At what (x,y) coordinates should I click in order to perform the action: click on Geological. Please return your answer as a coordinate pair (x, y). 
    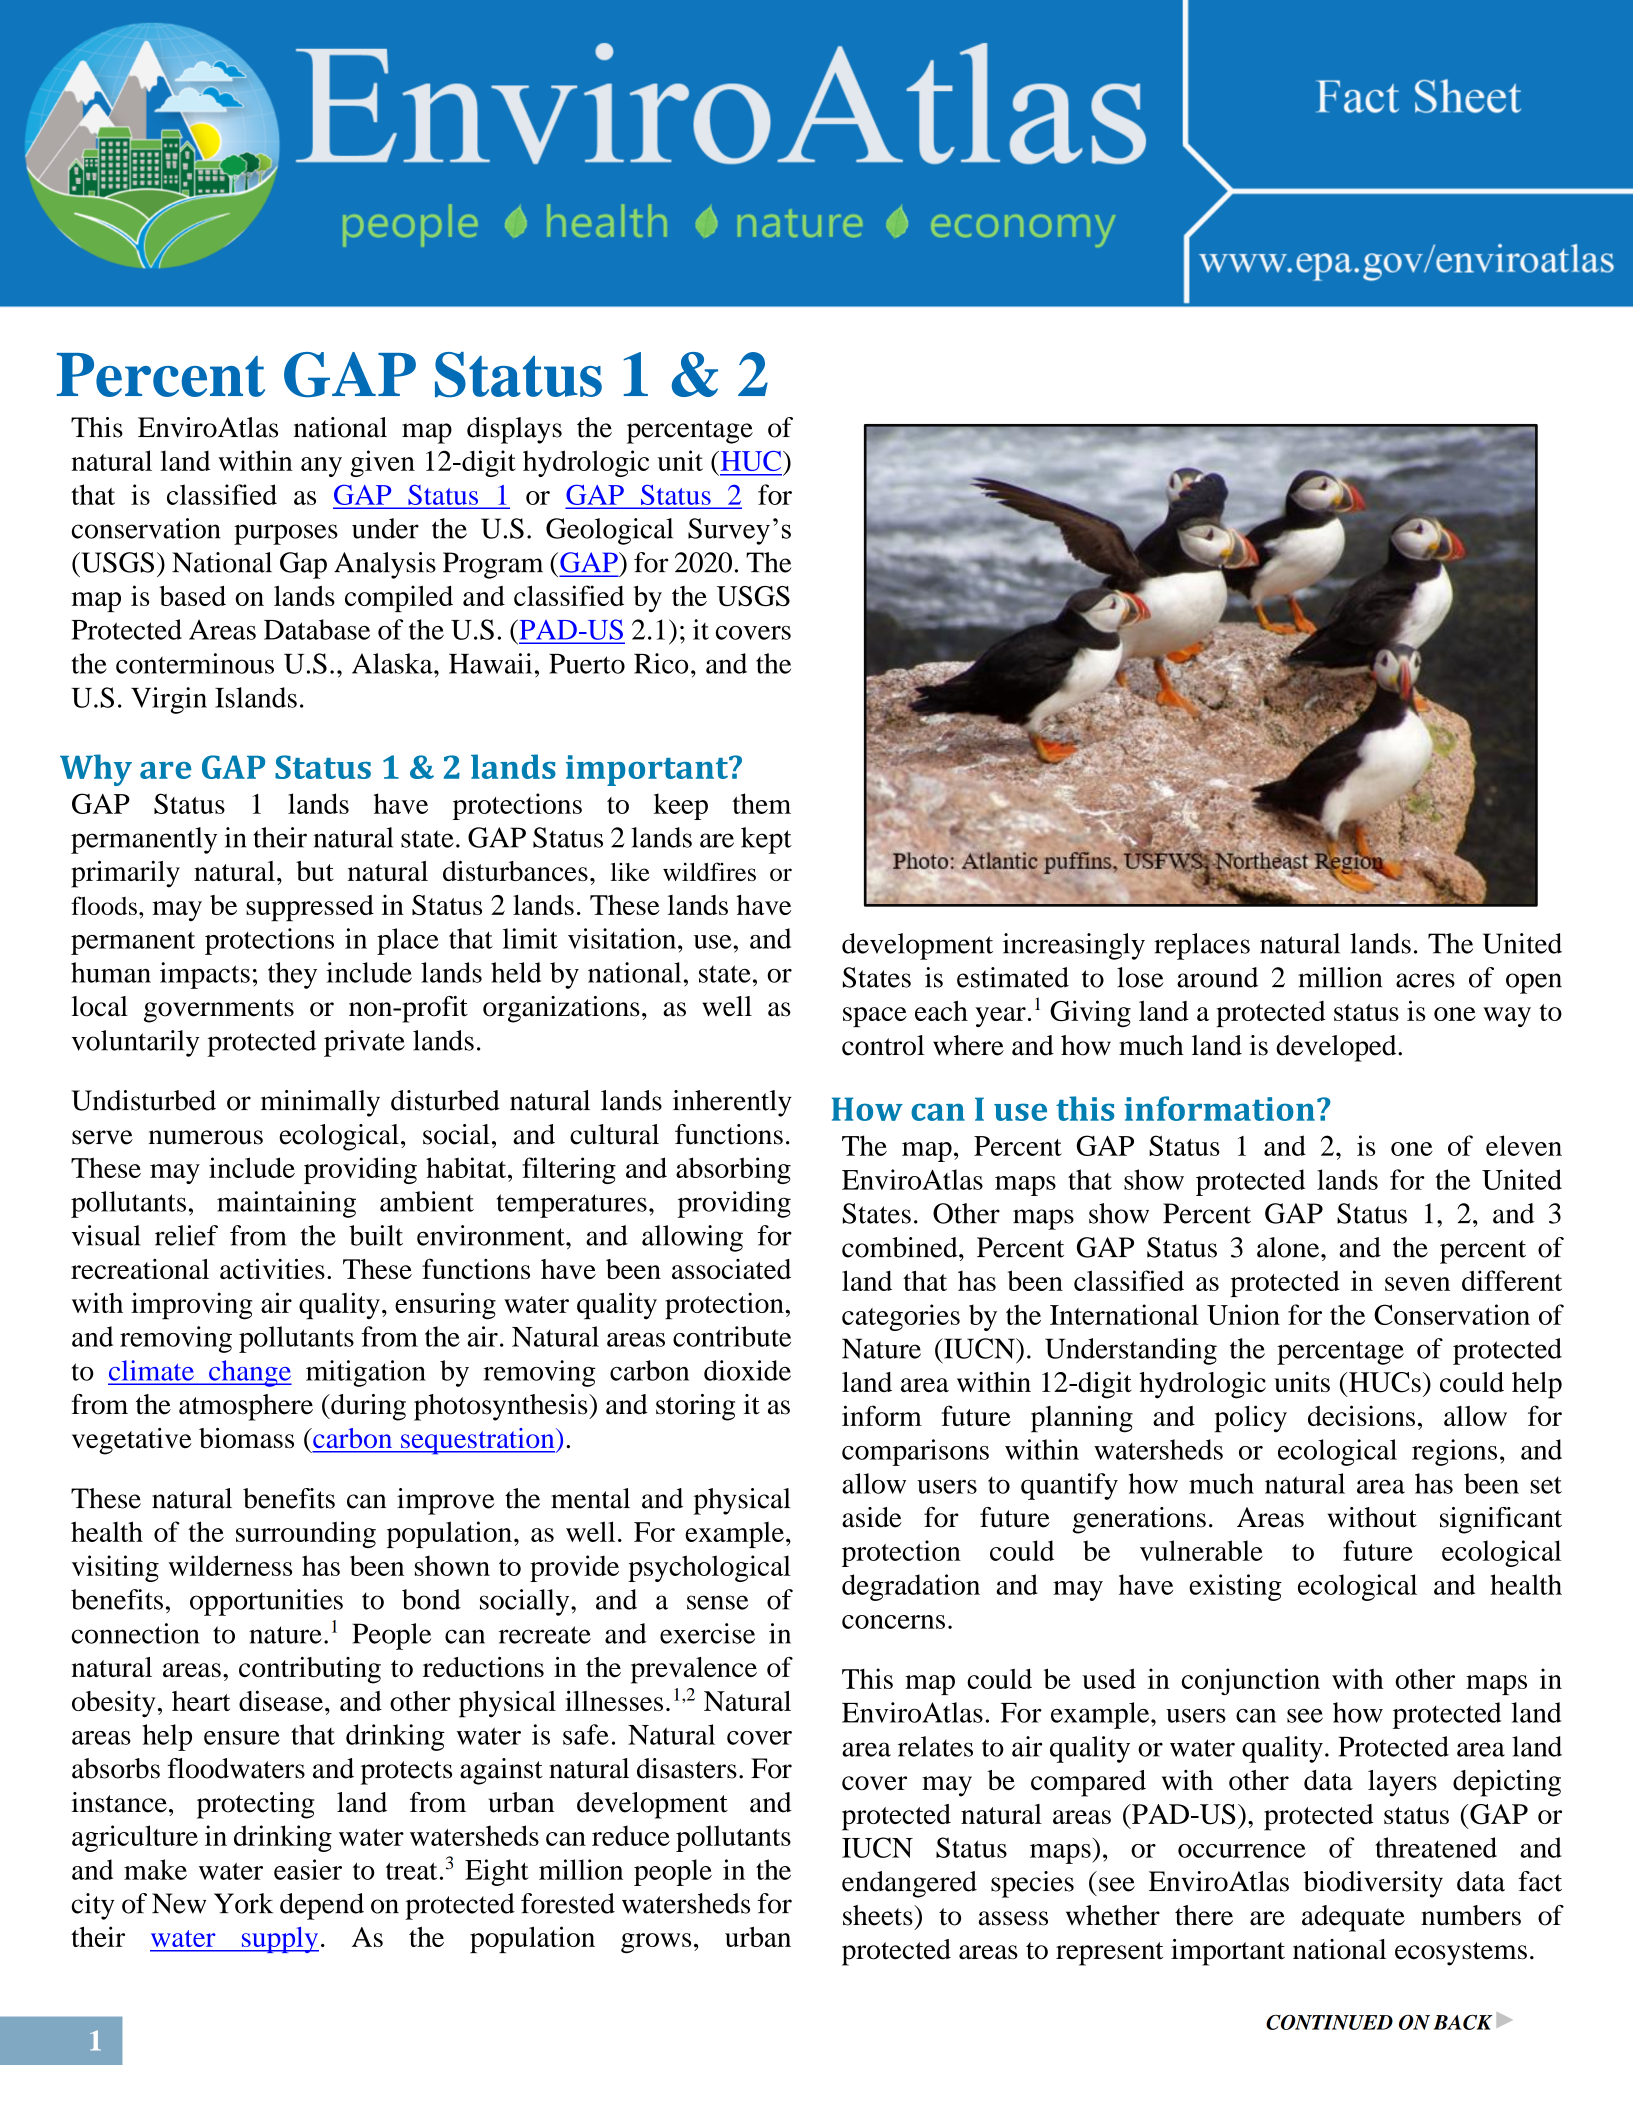
    Looking at the image, I should click on (609, 531).
